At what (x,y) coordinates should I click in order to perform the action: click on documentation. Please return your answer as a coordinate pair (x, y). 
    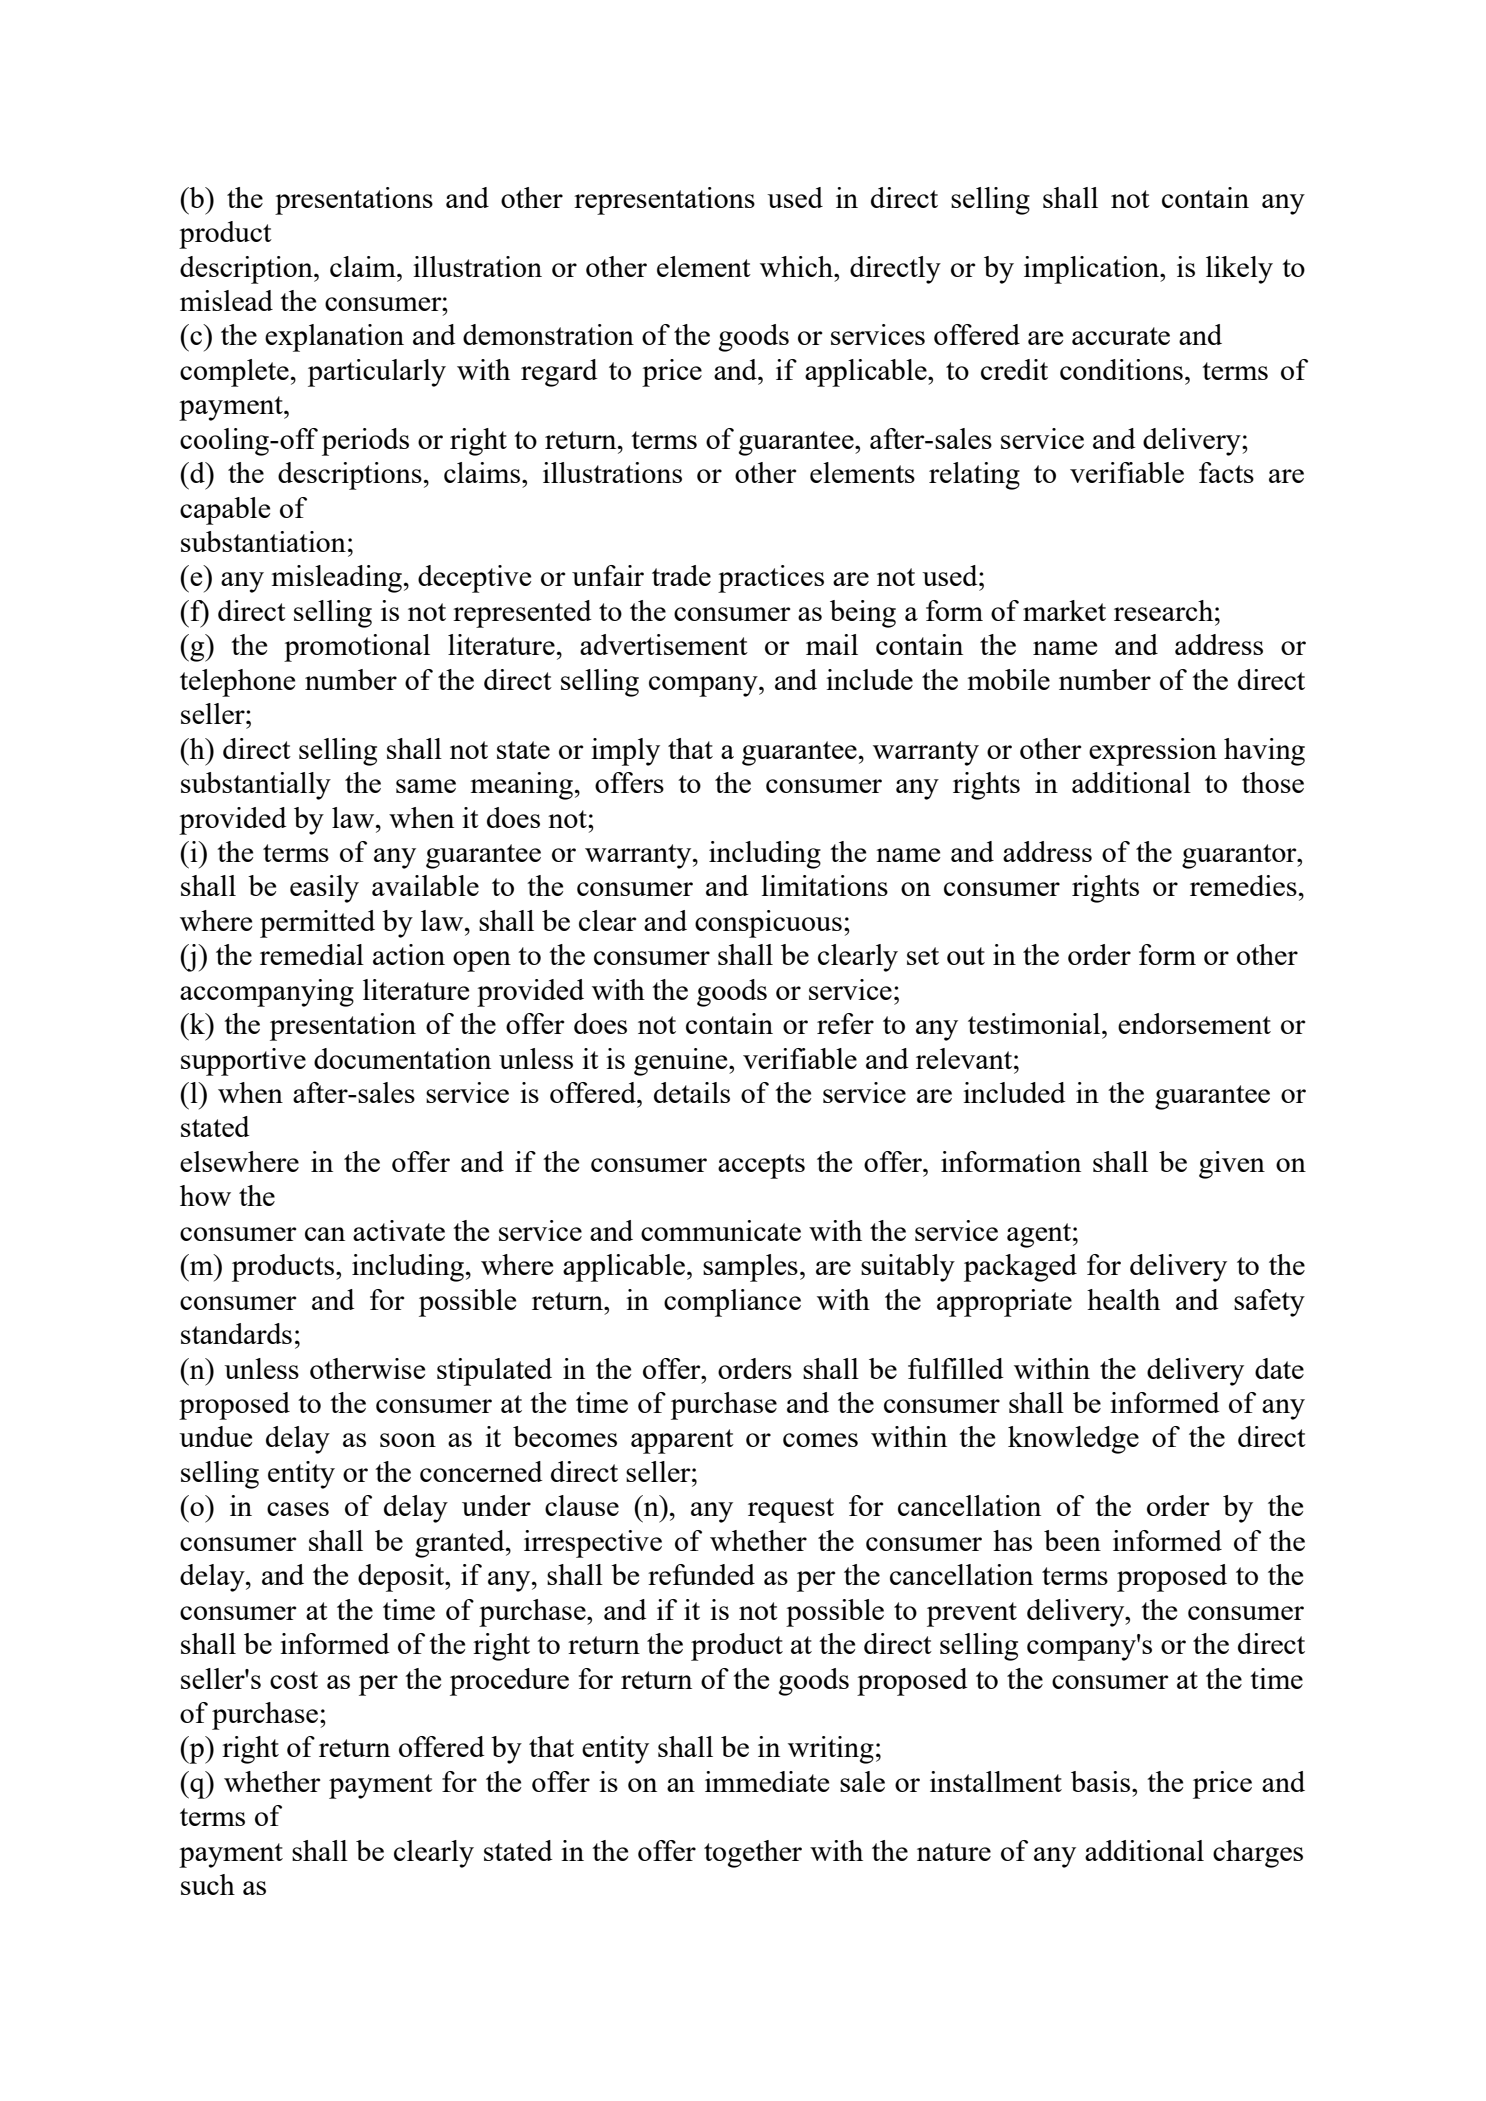
    Looking at the image, I should click on (402, 1058).
